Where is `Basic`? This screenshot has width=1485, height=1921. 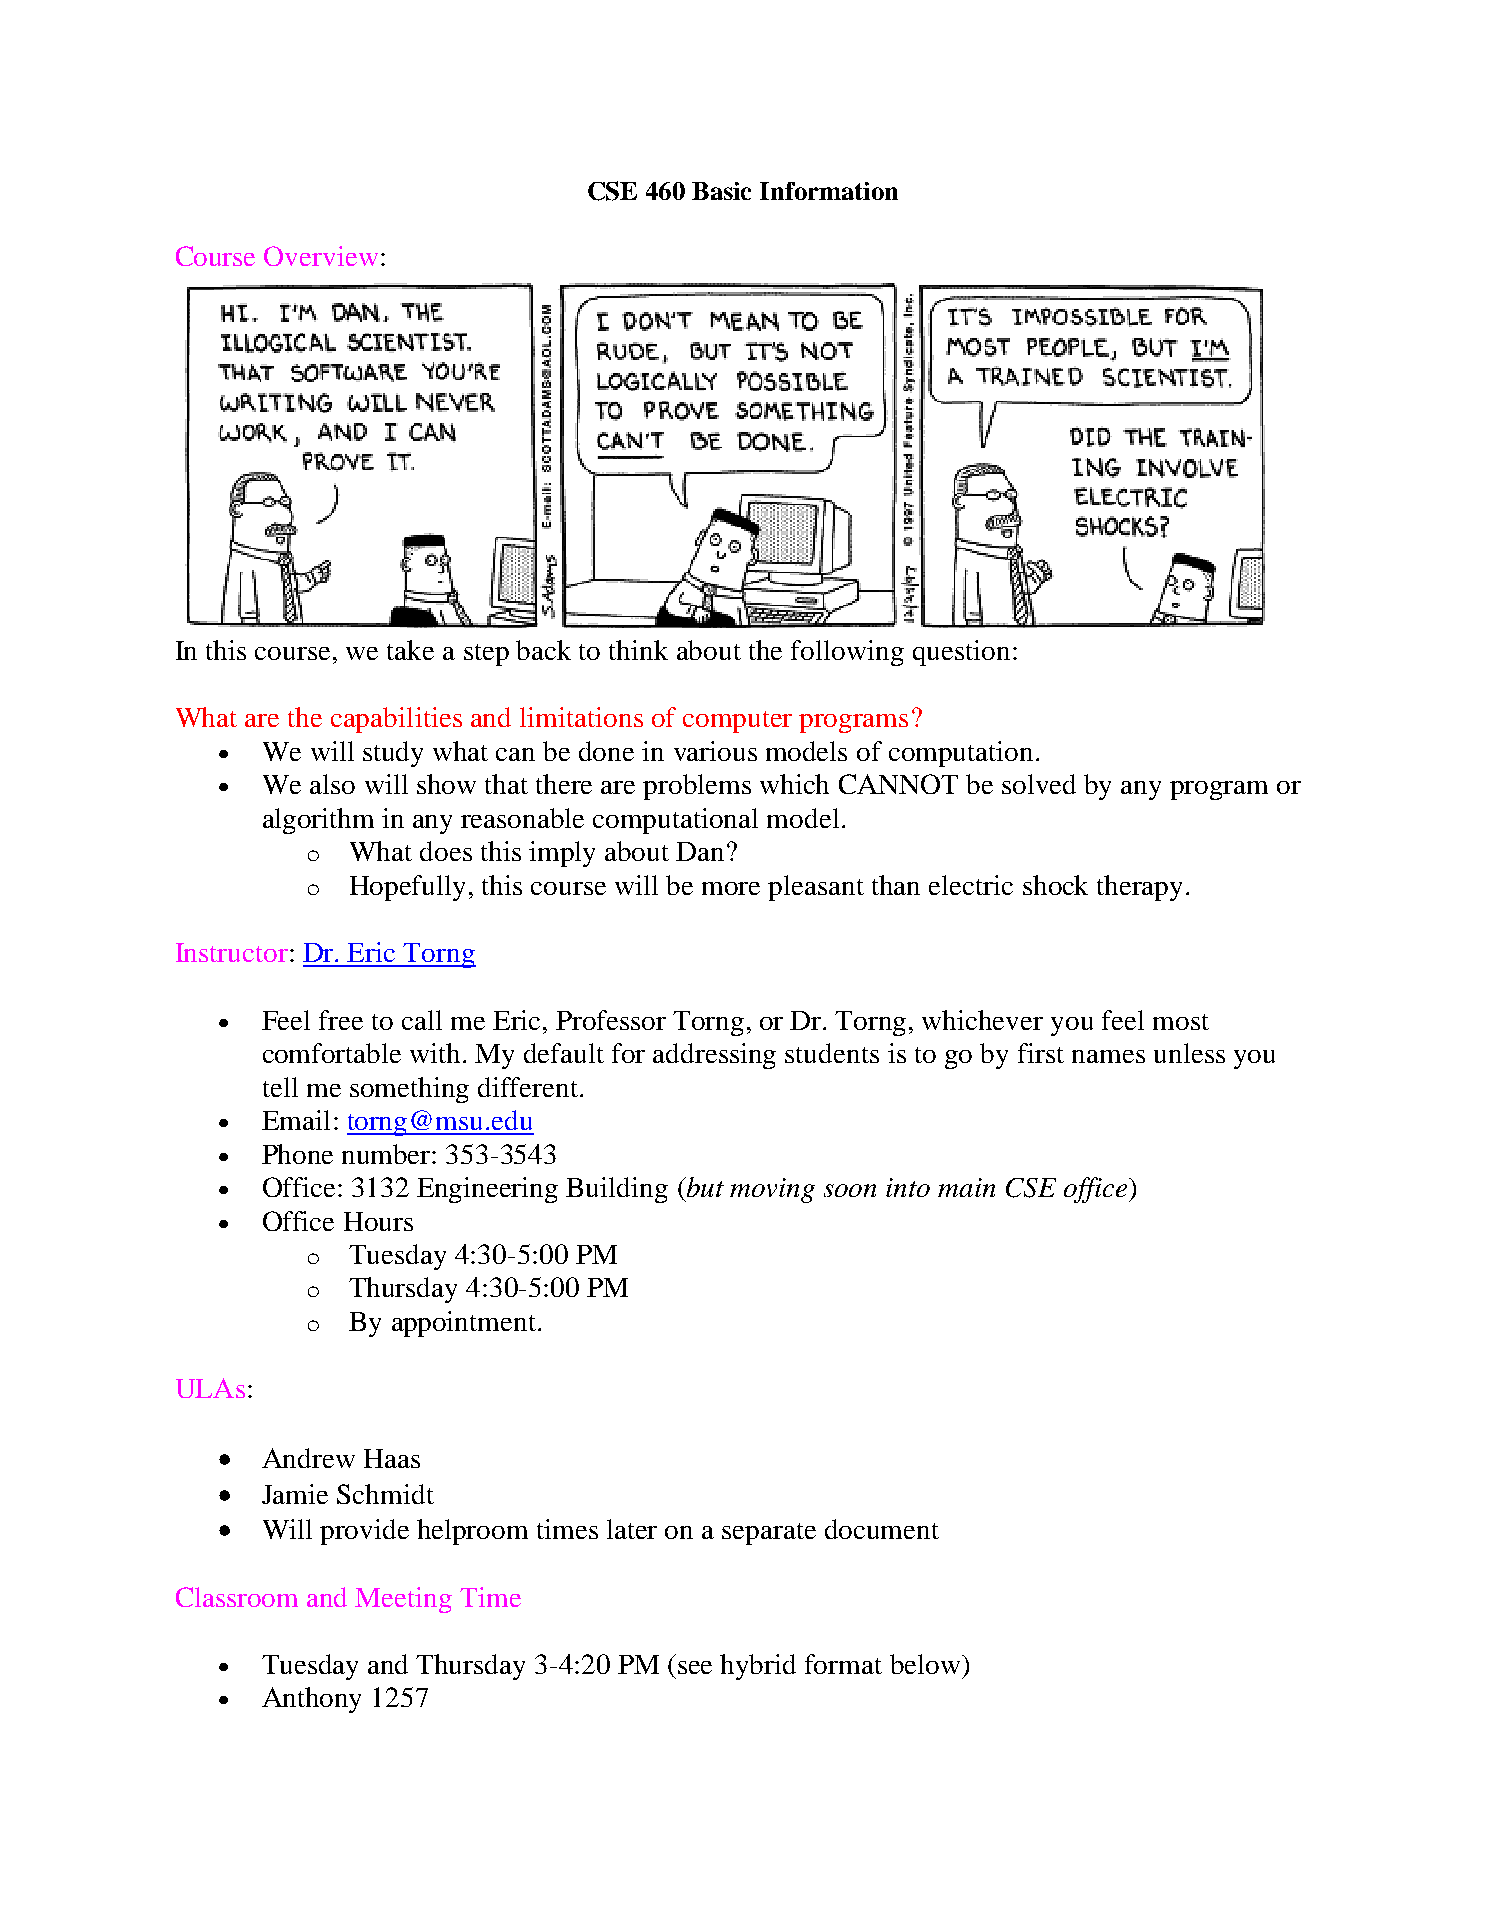 Basic is located at coordinates (721, 191).
